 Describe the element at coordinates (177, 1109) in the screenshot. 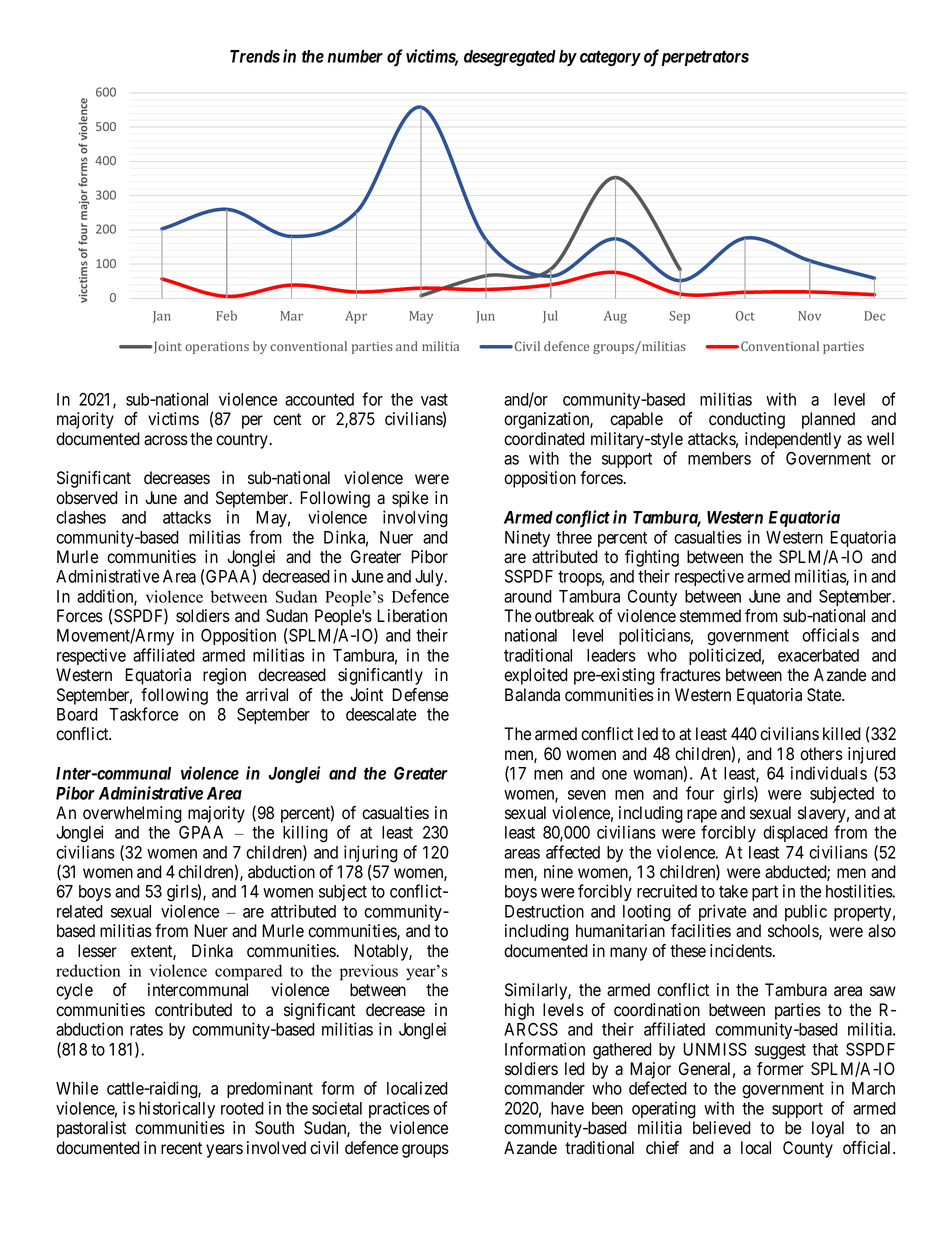

I see `historically` at that location.
